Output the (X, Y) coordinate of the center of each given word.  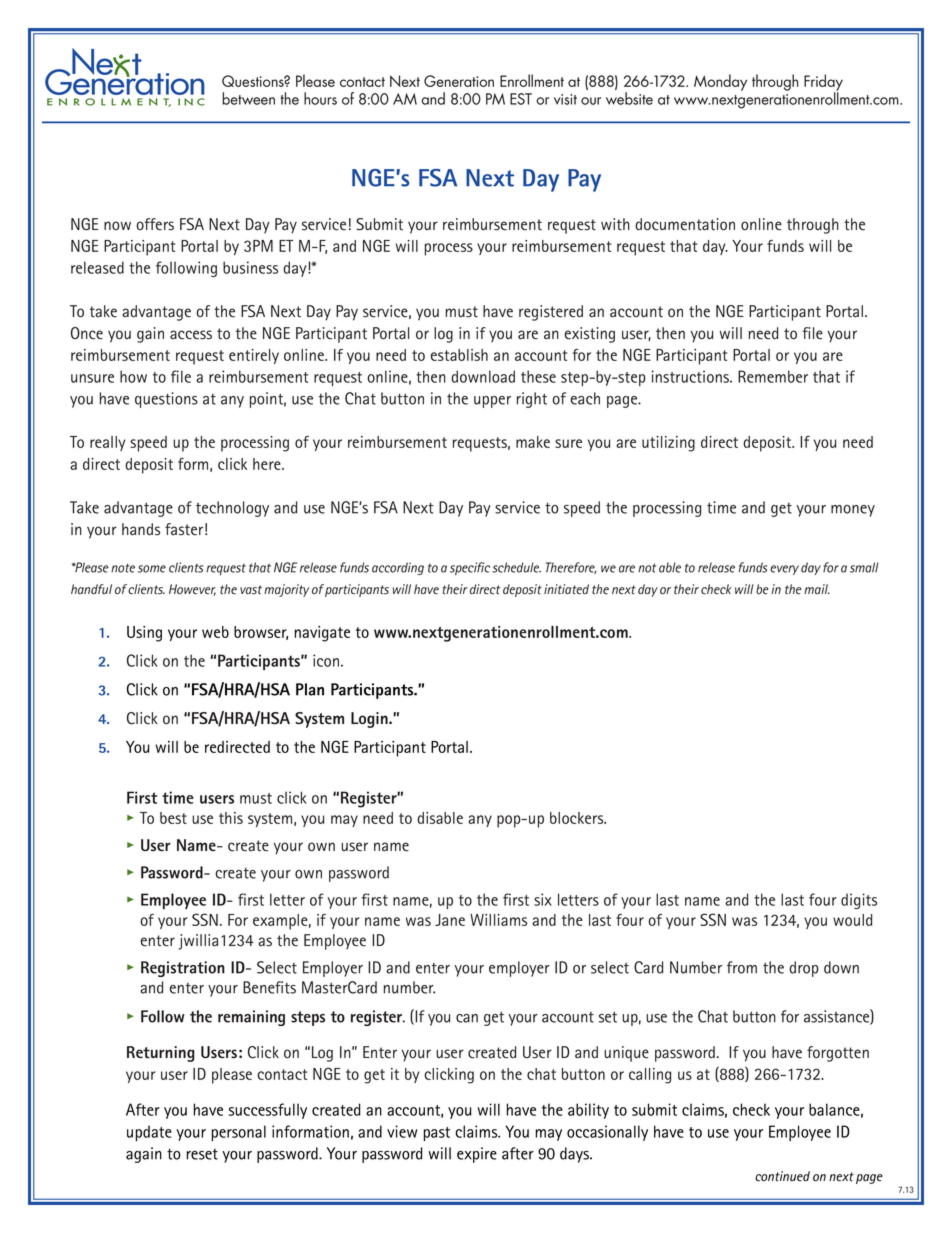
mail (817, 589)
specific (470, 568)
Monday (720, 82)
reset (202, 1154)
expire (477, 1155)
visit (565, 99)
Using (144, 634)
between (248, 98)
